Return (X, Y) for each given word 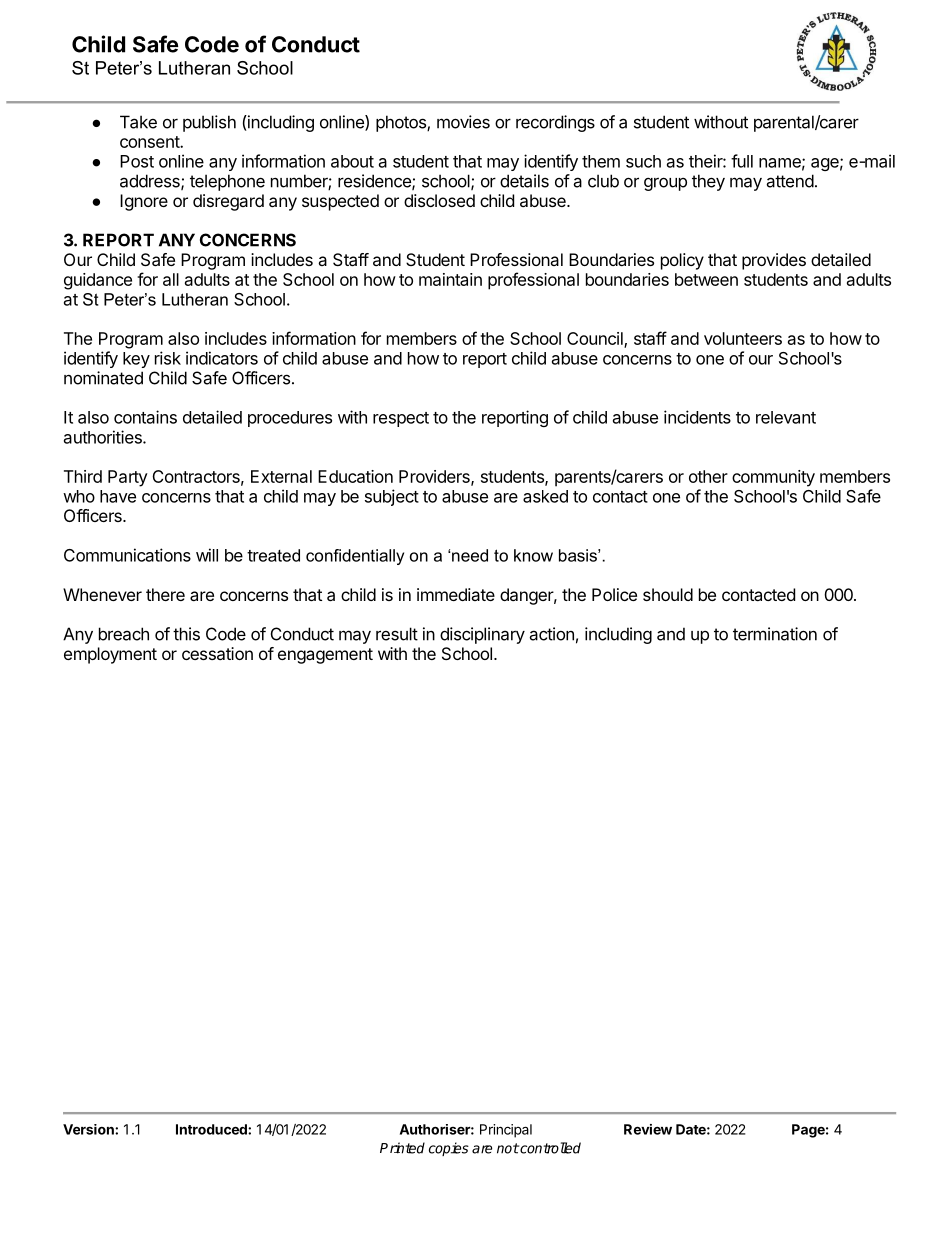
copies (449, 1149)
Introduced (212, 1129)
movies (463, 122)
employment (110, 655)
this (186, 634)
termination (775, 634)
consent (150, 142)
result (397, 634)
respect (401, 419)
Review (648, 1129)
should (668, 594)
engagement (325, 656)
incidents (697, 417)
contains (145, 417)
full (742, 161)
